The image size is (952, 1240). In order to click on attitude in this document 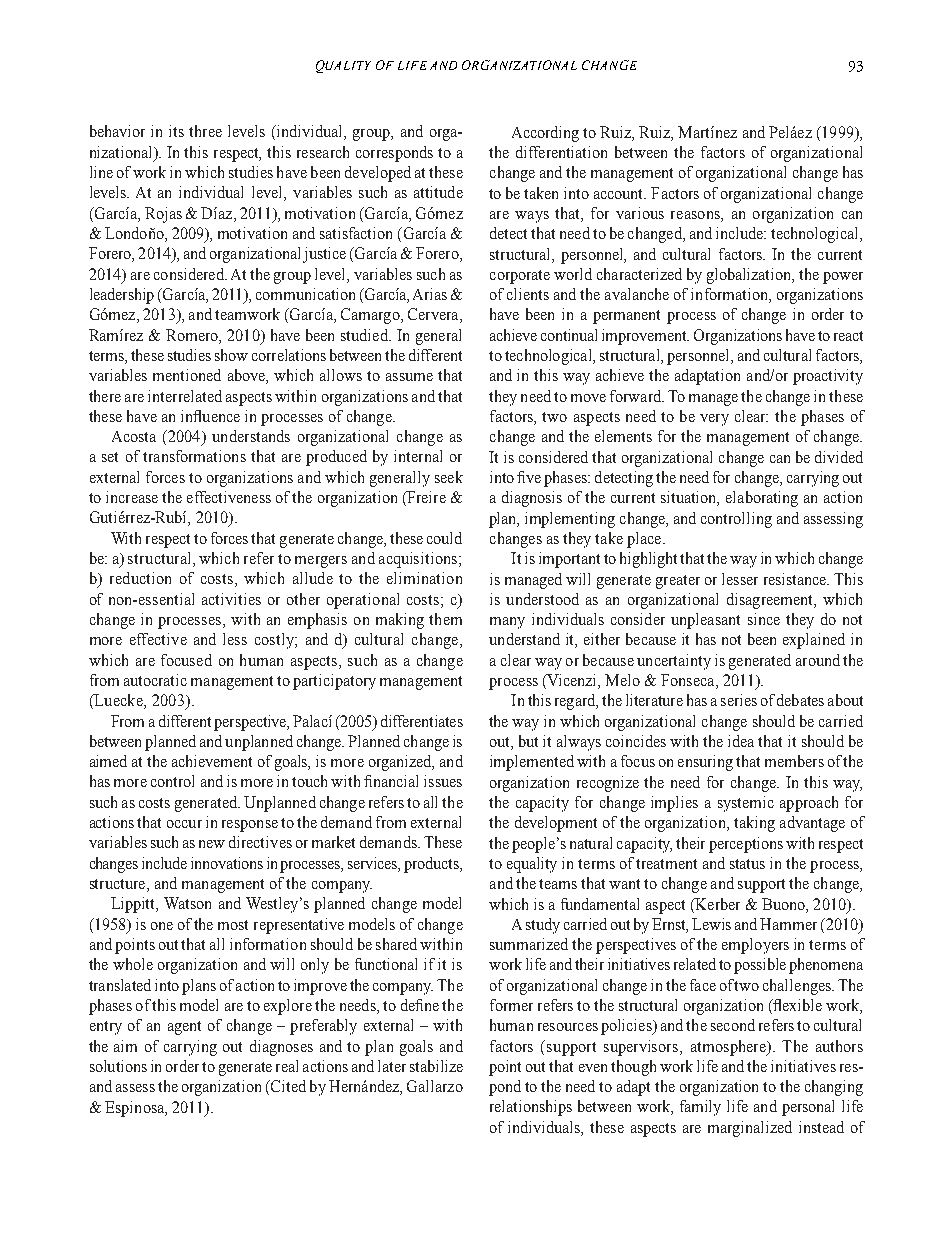, I will do `click(438, 192)`.
